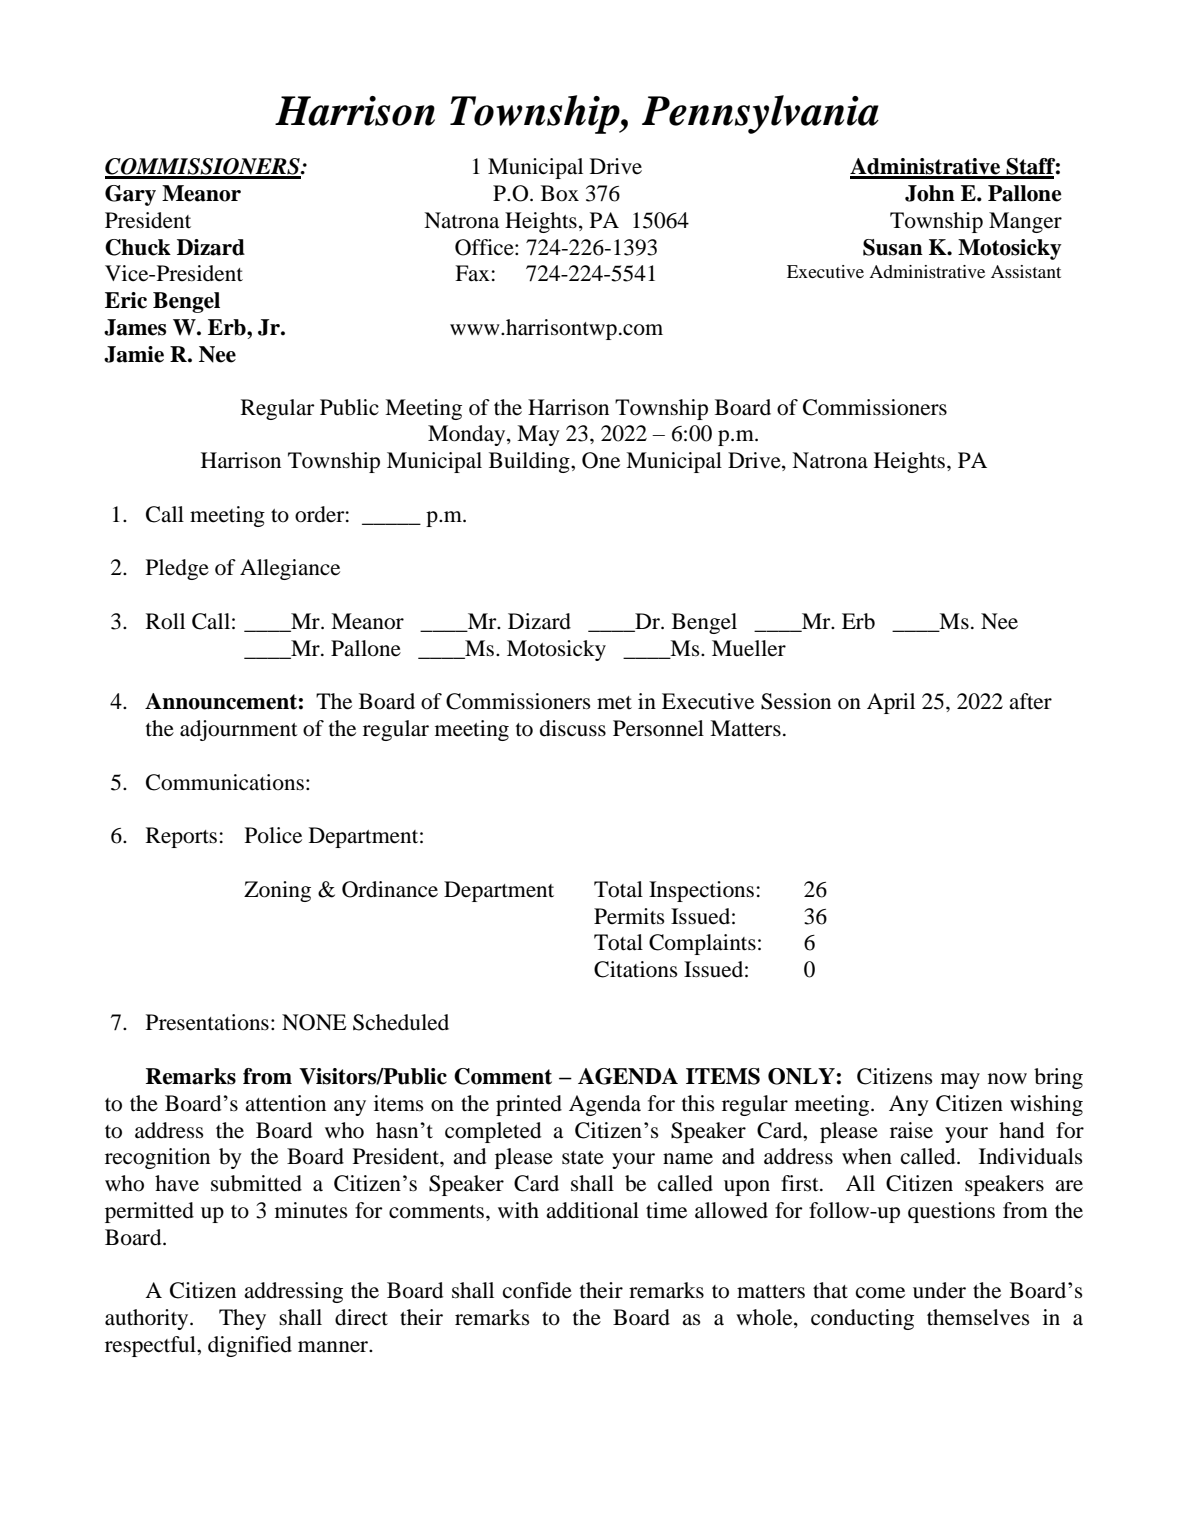  I want to click on Box, so click(560, 193).
